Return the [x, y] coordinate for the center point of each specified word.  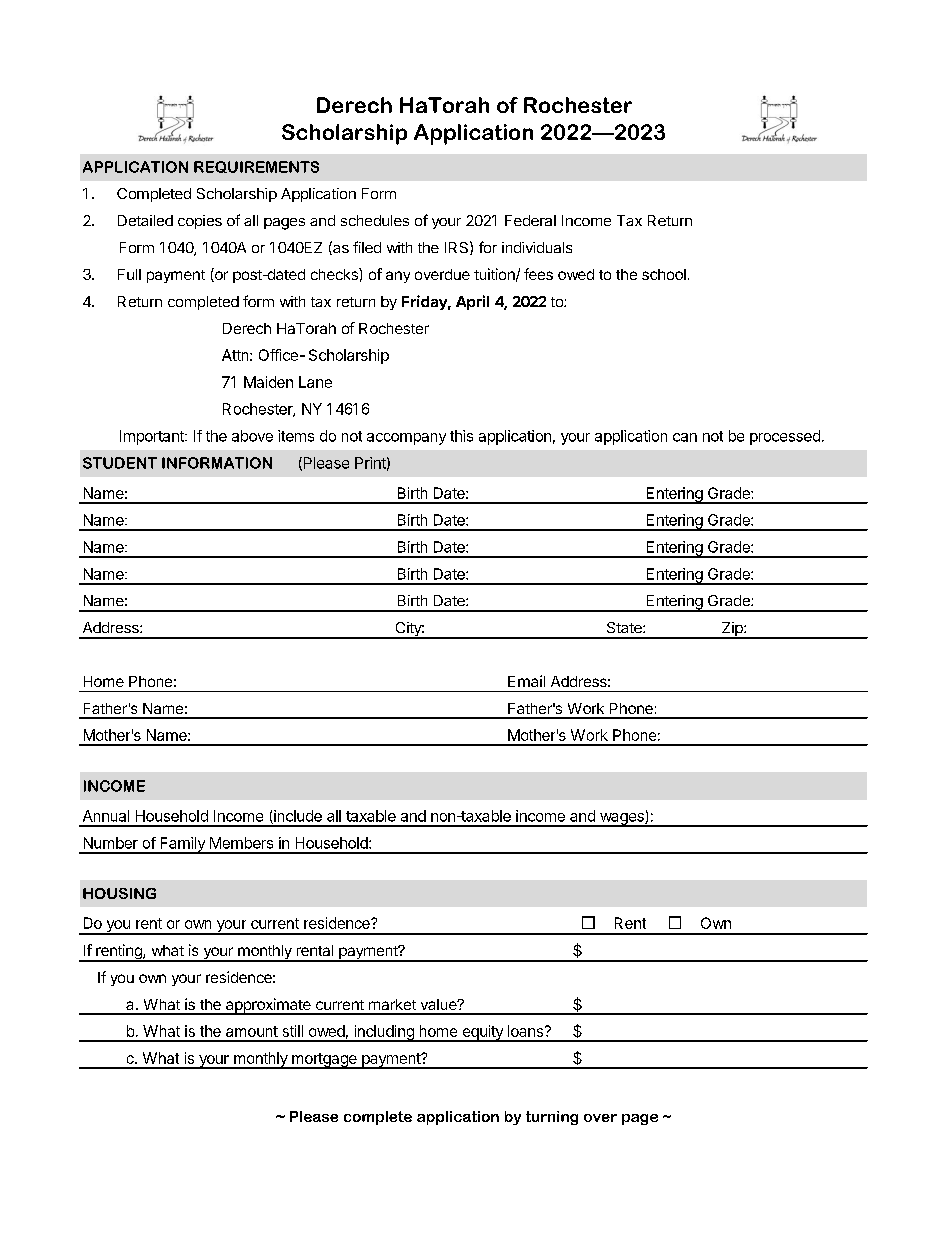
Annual [106, 816]
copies [200, 222]
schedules [375, 220]
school [664, 274]
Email [526, 681]
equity [482, 1033]
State [625, 627]
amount [252, 1031]
